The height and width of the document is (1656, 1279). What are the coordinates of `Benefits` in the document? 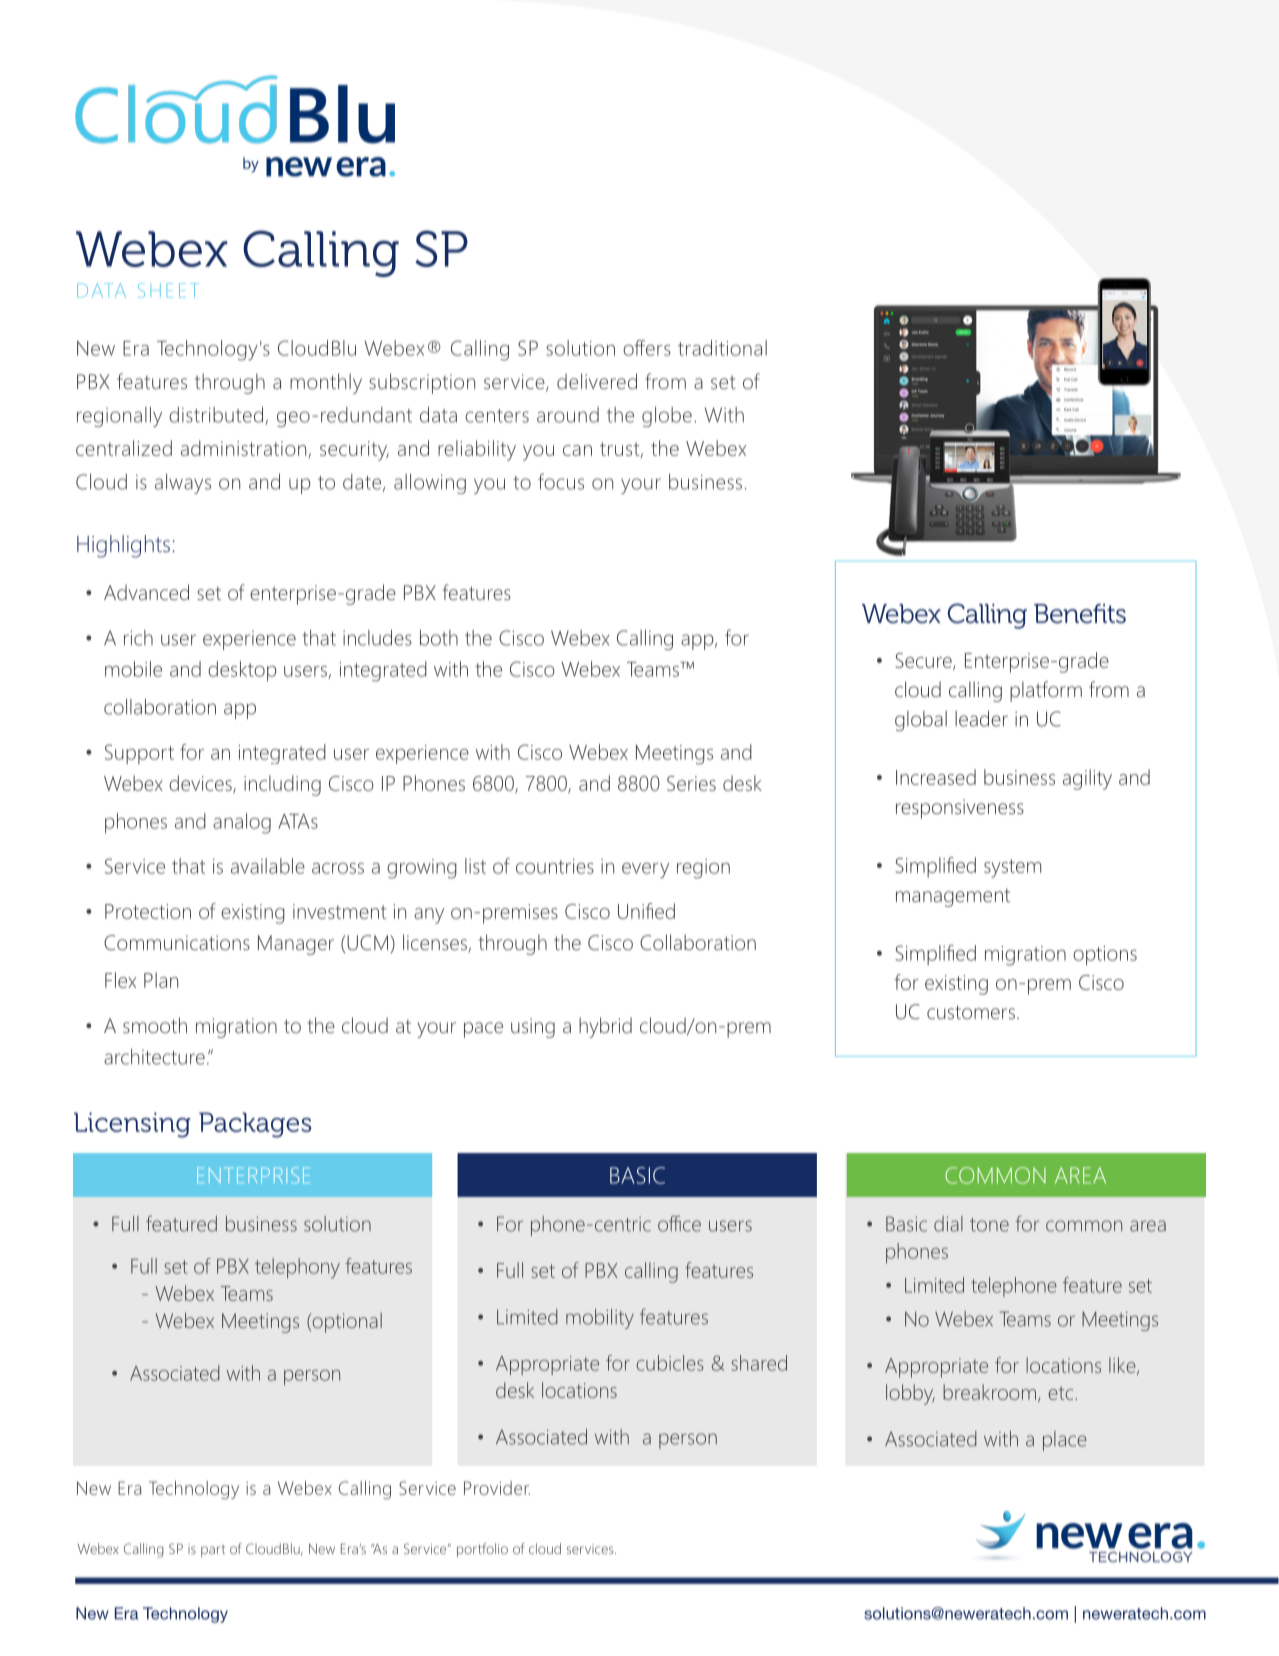 It's located at (1080, 614).
